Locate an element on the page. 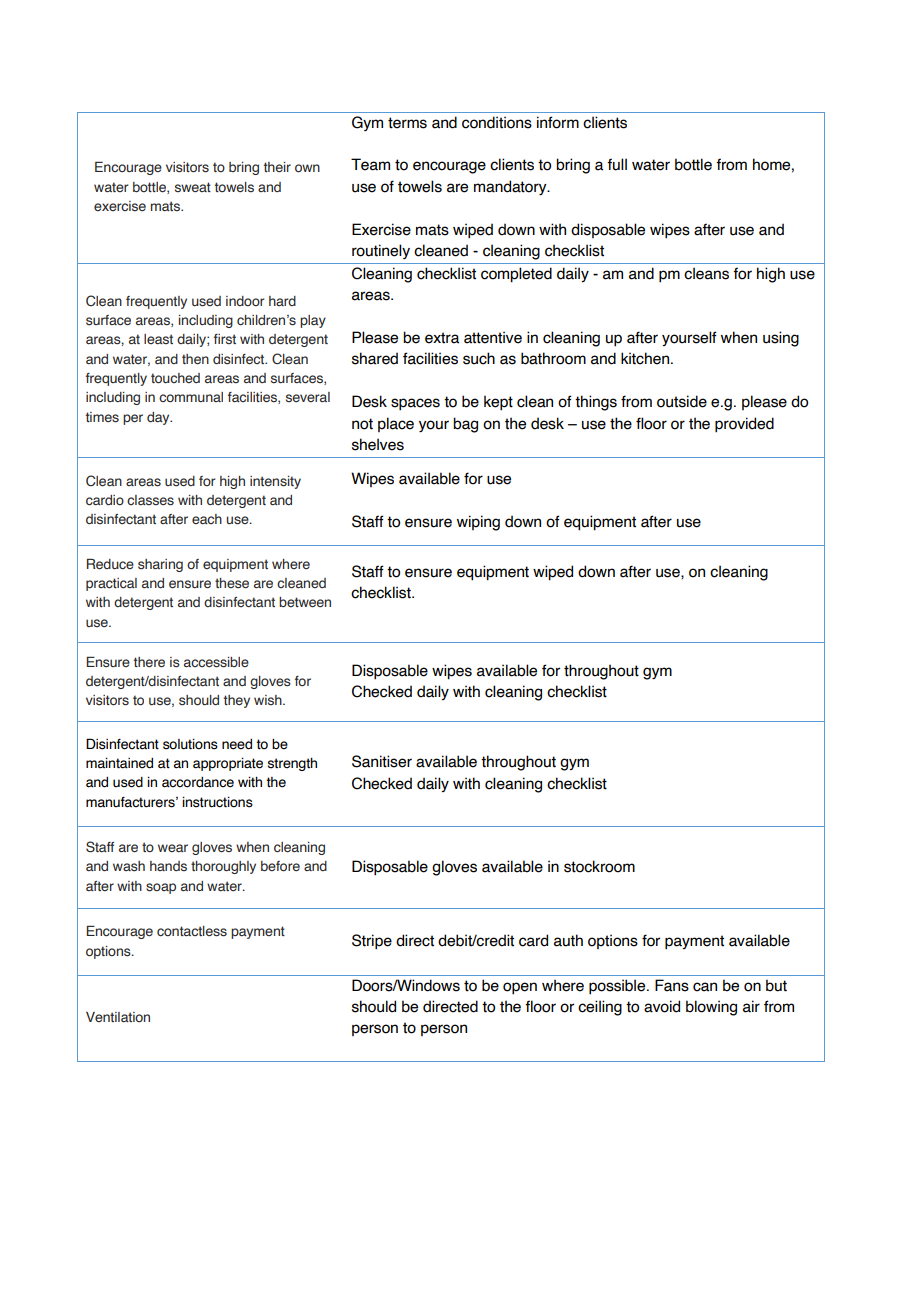 This document has width=924, height=1308. Sanitiser is located at coordinates (382, 761).
